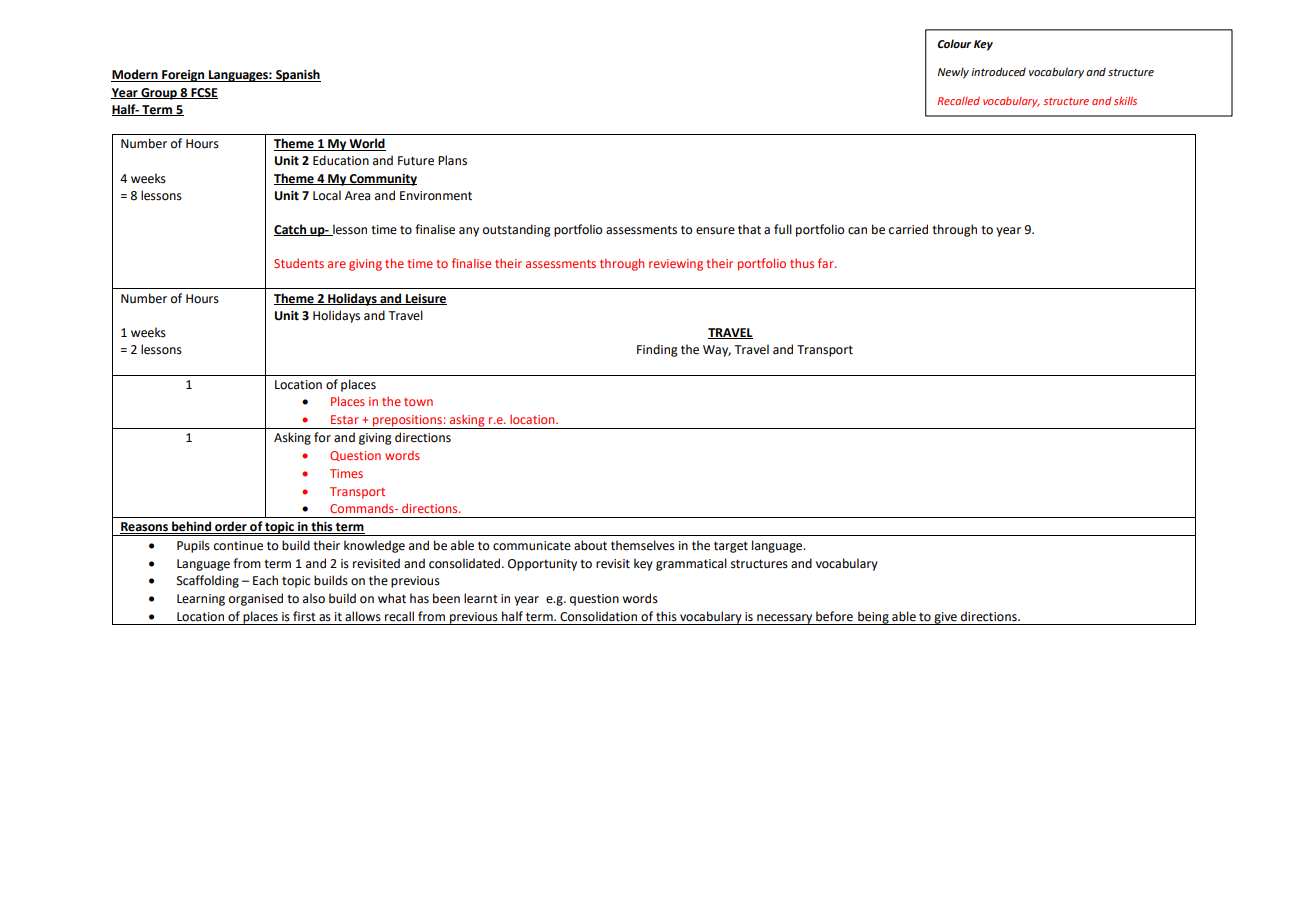 The width and height of the page is (1307, 924). I want to click on introduced, so click(998, 72).
